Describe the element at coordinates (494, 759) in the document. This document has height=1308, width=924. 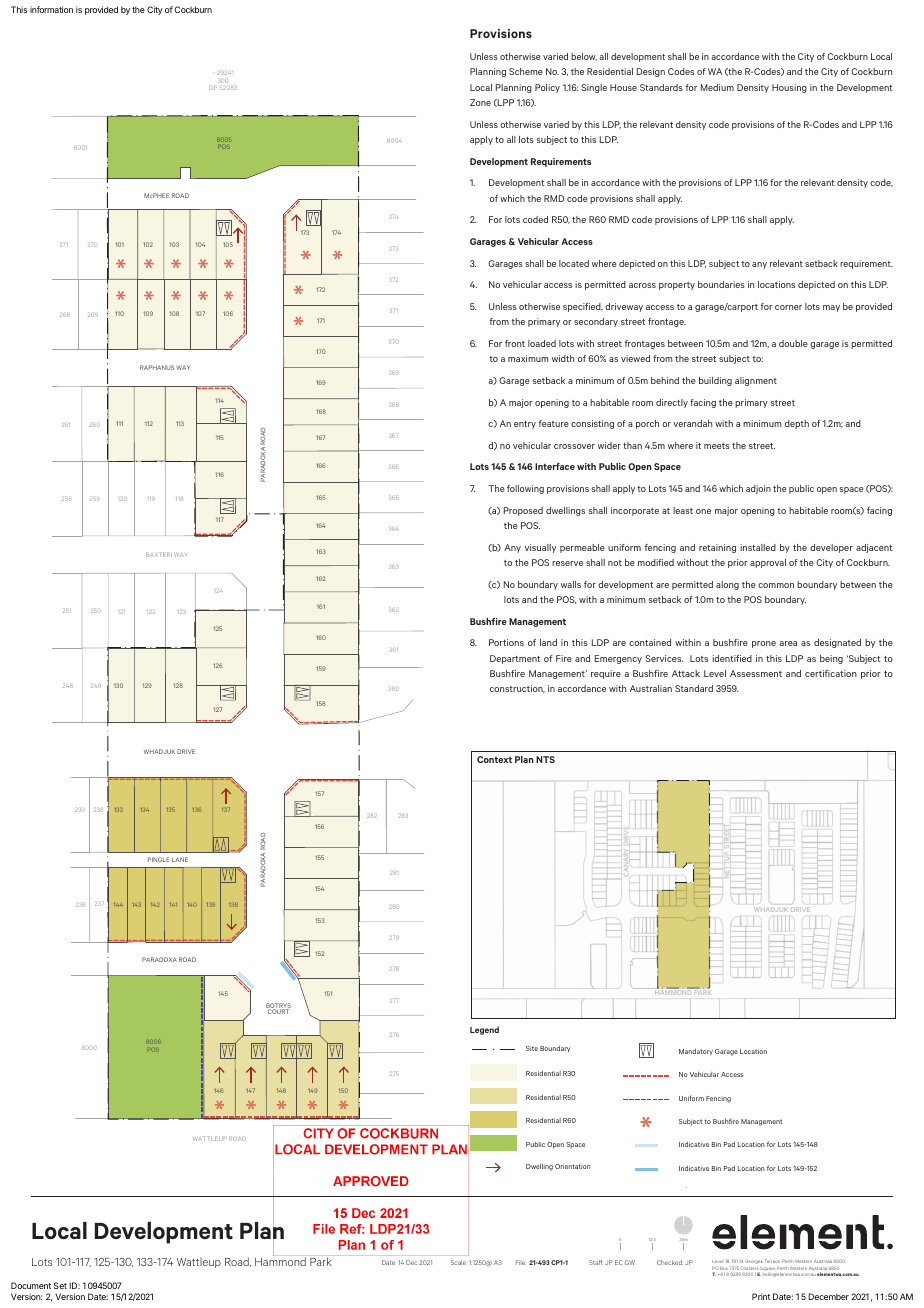
I see `Context` at that location.
